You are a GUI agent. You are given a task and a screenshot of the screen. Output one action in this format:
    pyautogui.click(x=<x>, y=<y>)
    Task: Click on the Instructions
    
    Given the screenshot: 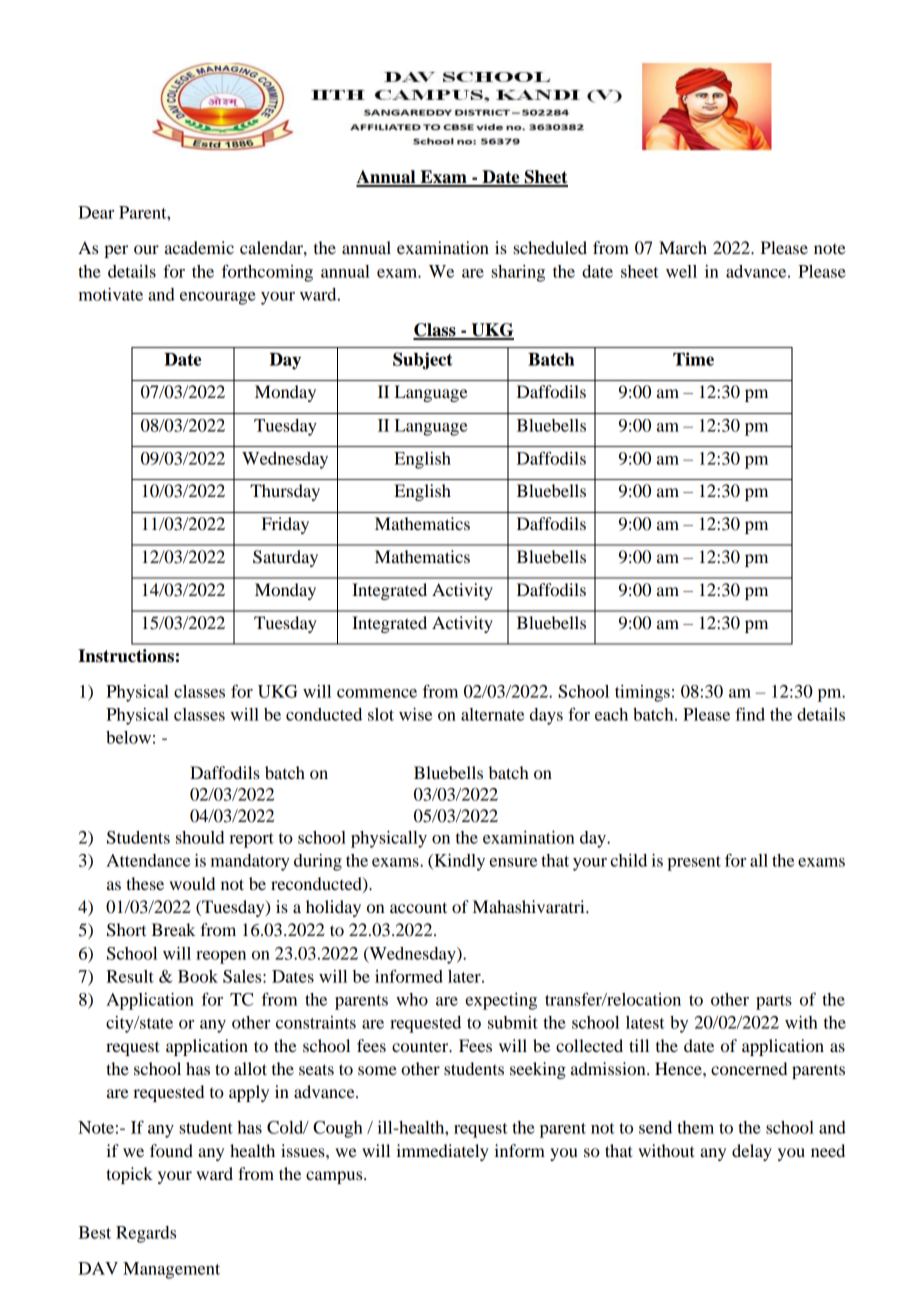 What is the action you would take?
    pyautogui.click(x=126, y=656)
